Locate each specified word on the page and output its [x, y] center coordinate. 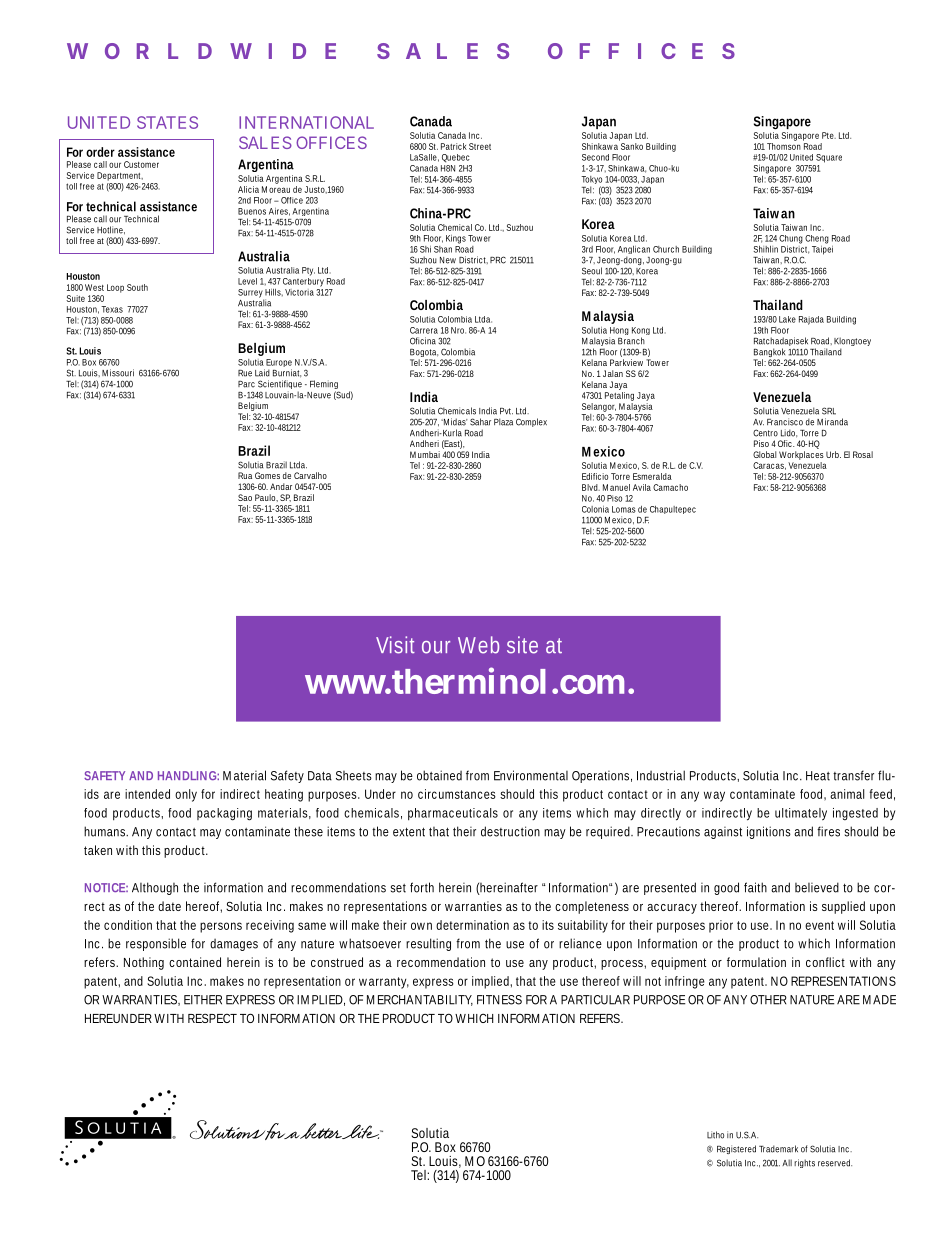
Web [478, 645]
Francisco [785, 422]
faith [755, 887]
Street [480, 146]
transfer [853, 775]
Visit [395, 645]
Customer [141, 164]
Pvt [506, 411]
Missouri [118, 373]
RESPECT [212, 1018]
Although [155, 888]
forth [422, 887]
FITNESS [499, 1000]
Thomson [784, 146]
